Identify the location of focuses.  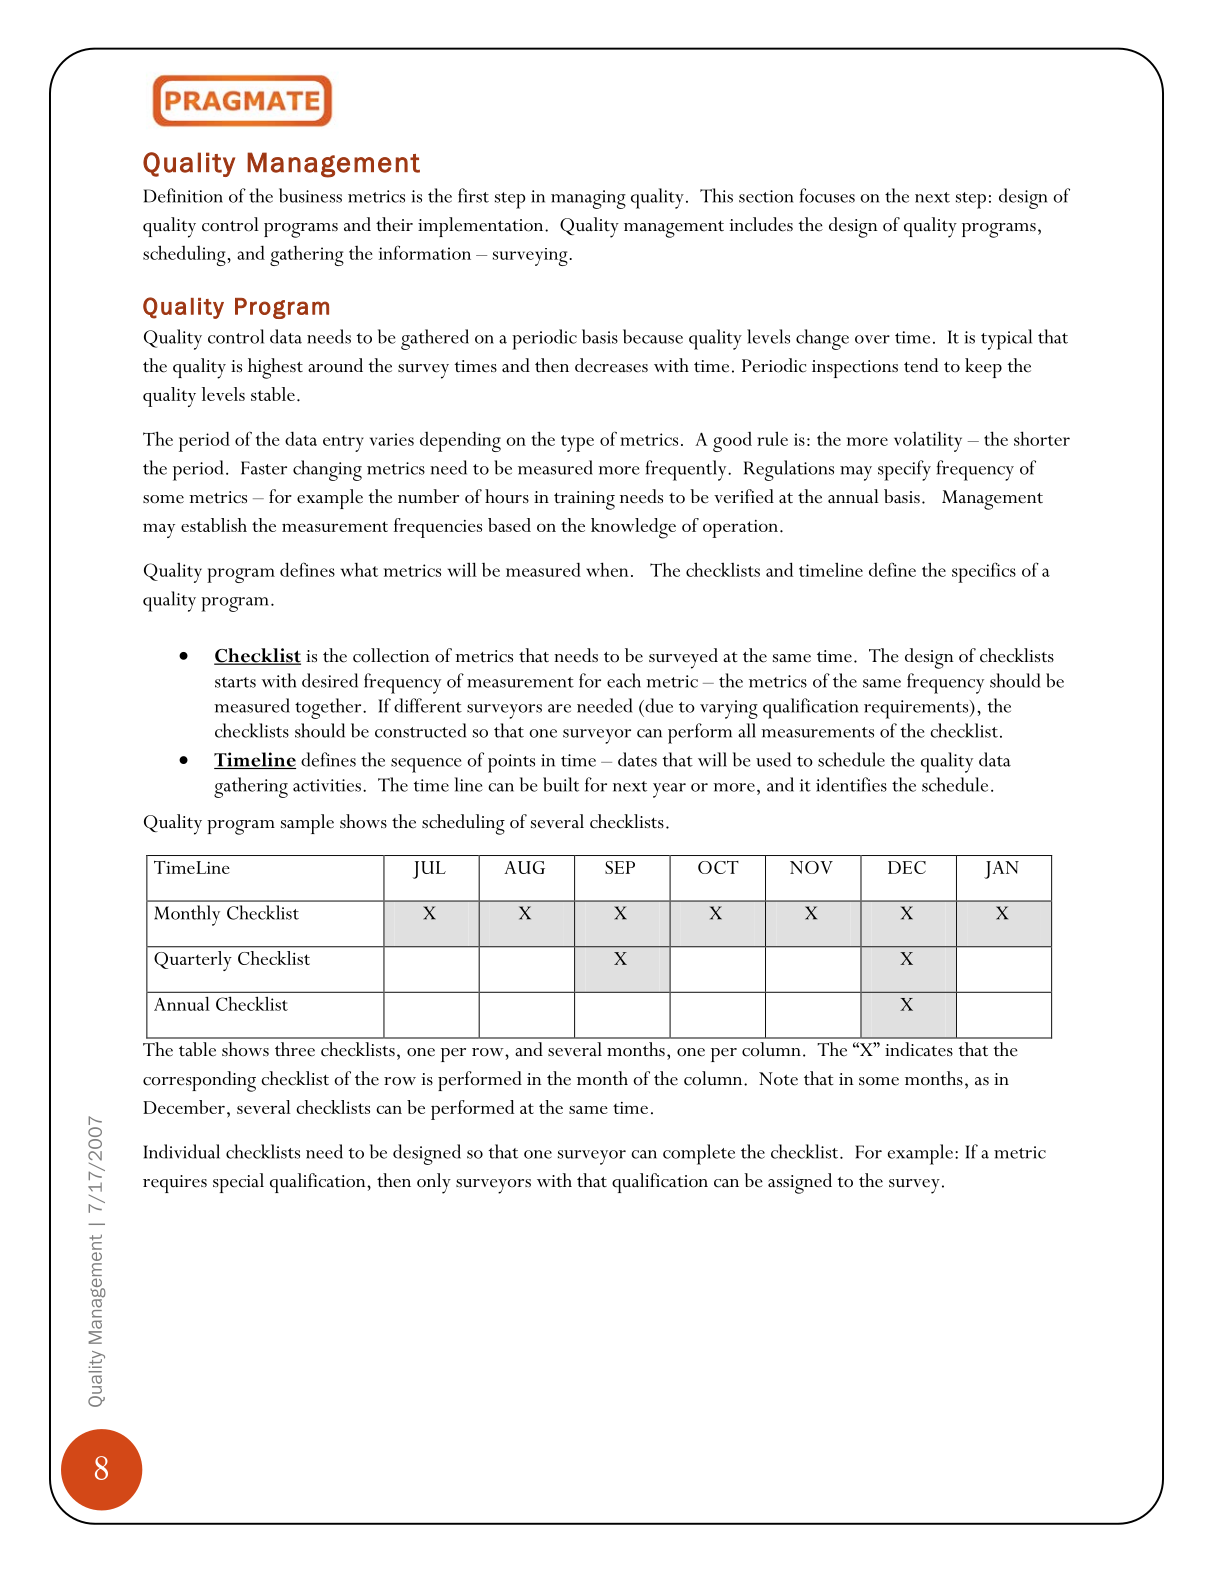
(827, 195).
